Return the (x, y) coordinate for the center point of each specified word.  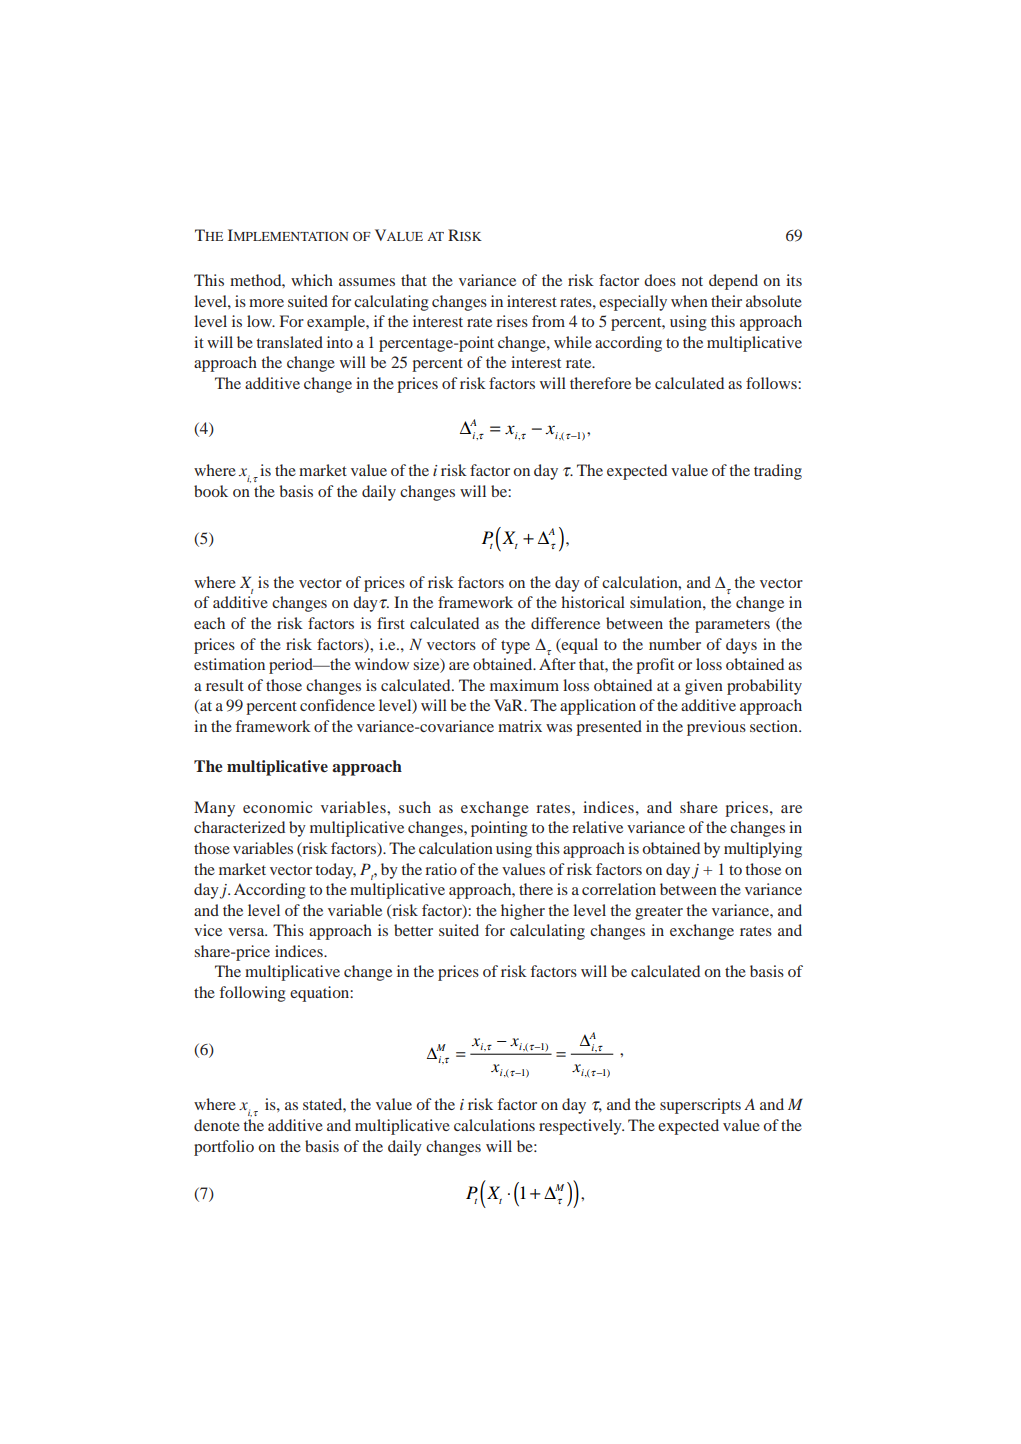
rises (512, 321)
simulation (667, 602)
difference (565, 623)
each (209, 623)
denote (217, 1125)
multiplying (763, 850)
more (266, 303)
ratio (441, 869)
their (726, 301)
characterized (239, 827)
